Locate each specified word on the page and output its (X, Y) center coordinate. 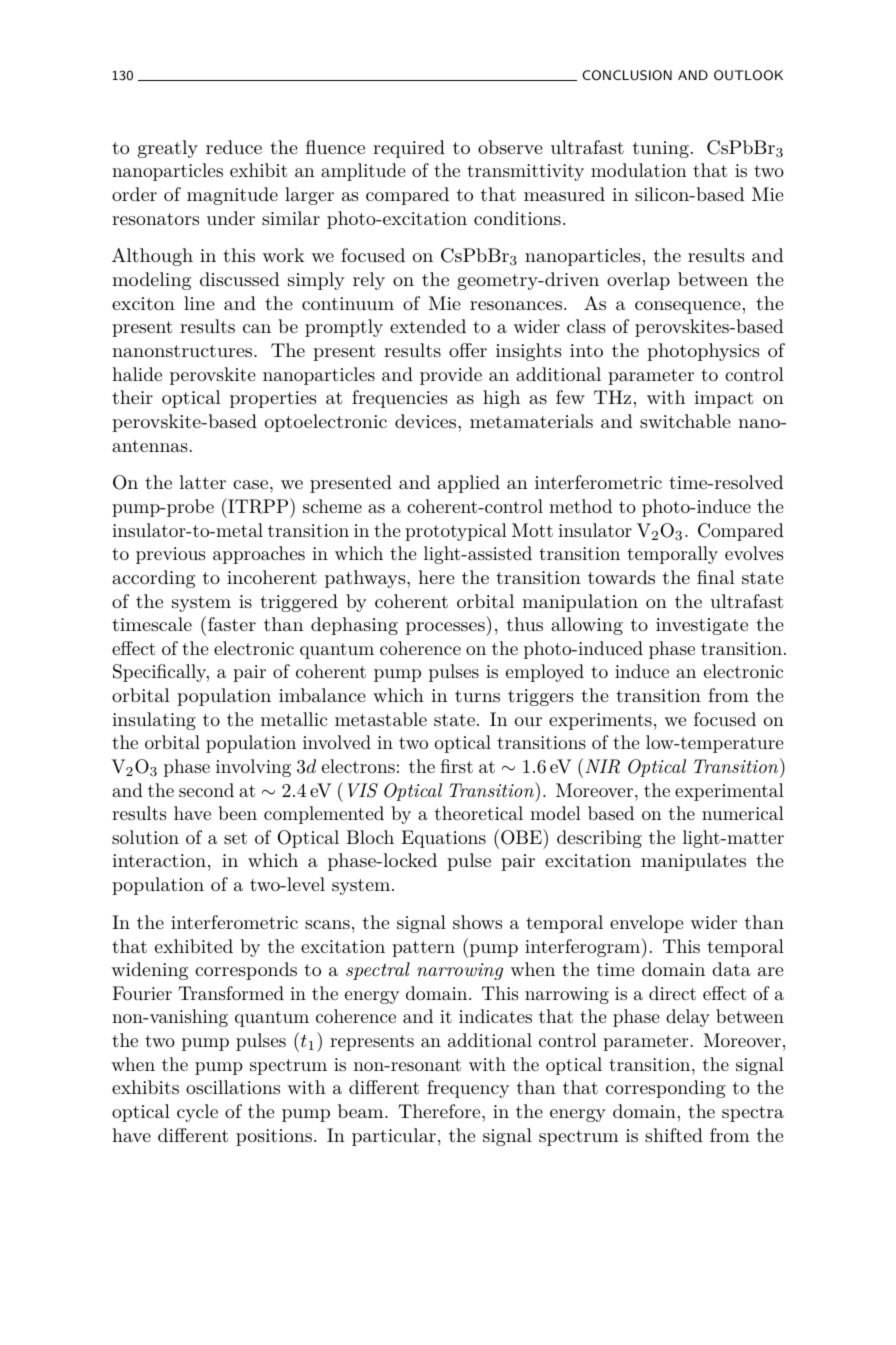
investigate (702, 626)
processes (446, 629)
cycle (197, 1113)
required (409, 149)
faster (232, 624)
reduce (234, 147)
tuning (661, 149)
